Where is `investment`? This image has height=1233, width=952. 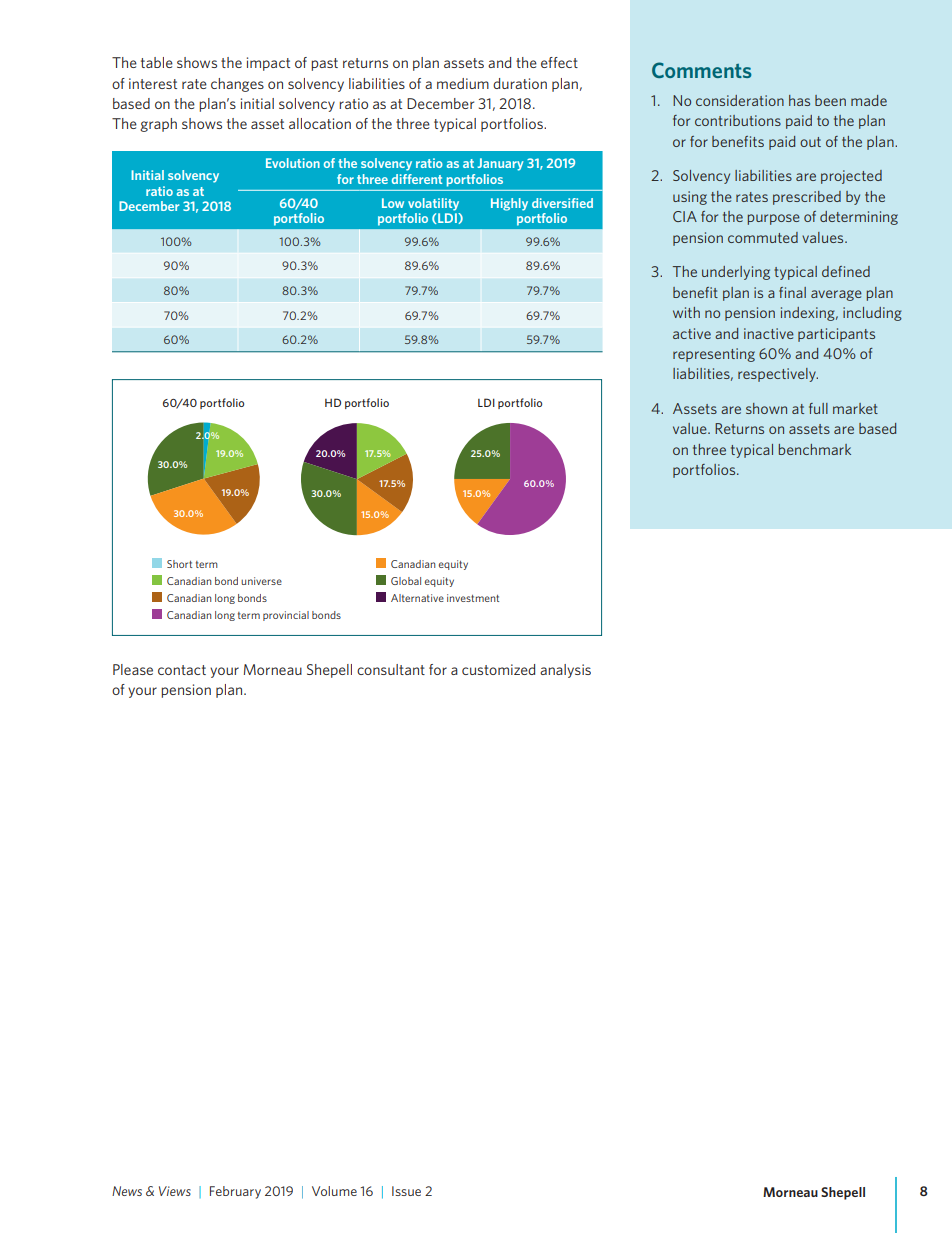
investment is located at coordinates (473, 598).
